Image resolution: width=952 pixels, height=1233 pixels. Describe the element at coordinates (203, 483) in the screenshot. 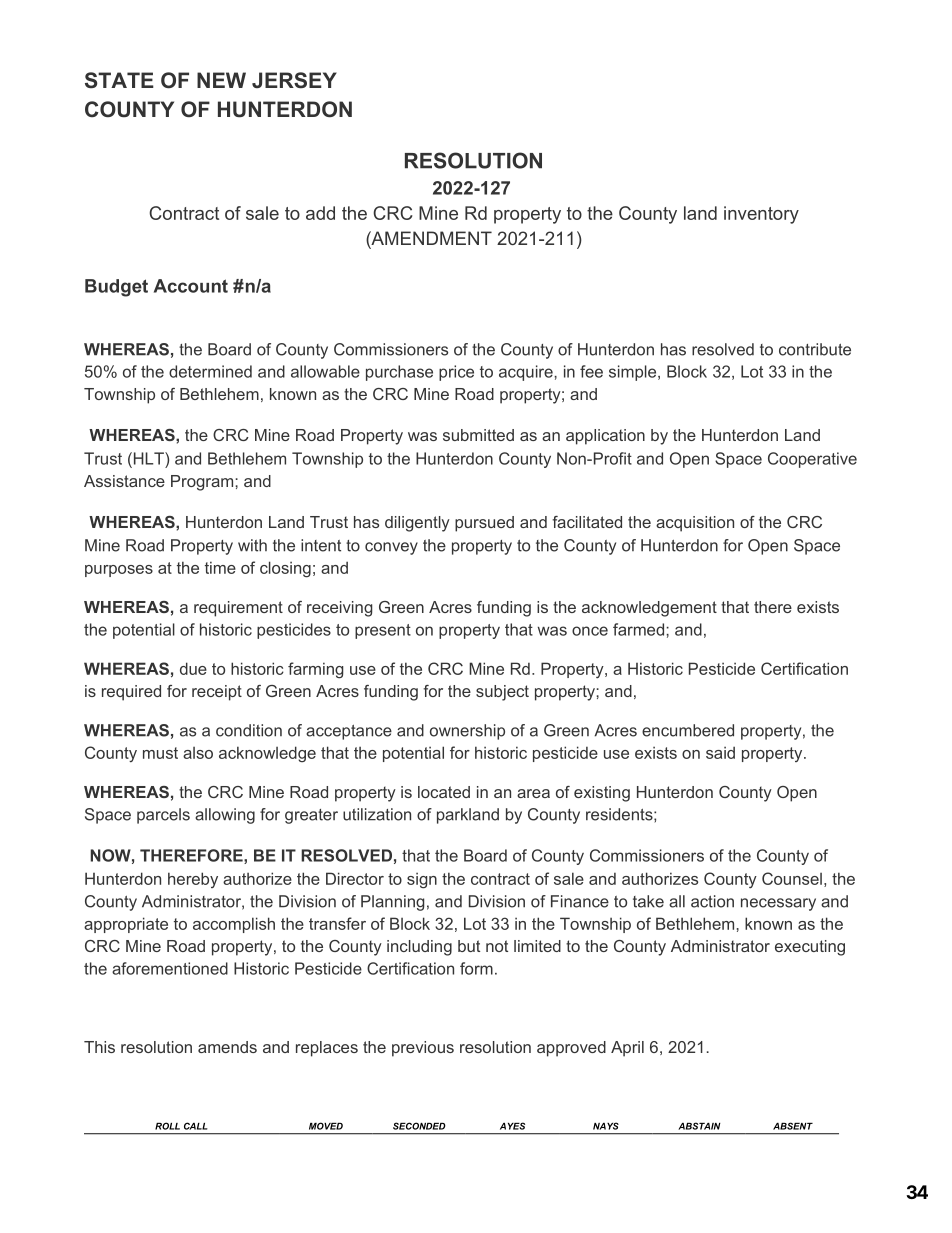

I see `Program` at that location.
